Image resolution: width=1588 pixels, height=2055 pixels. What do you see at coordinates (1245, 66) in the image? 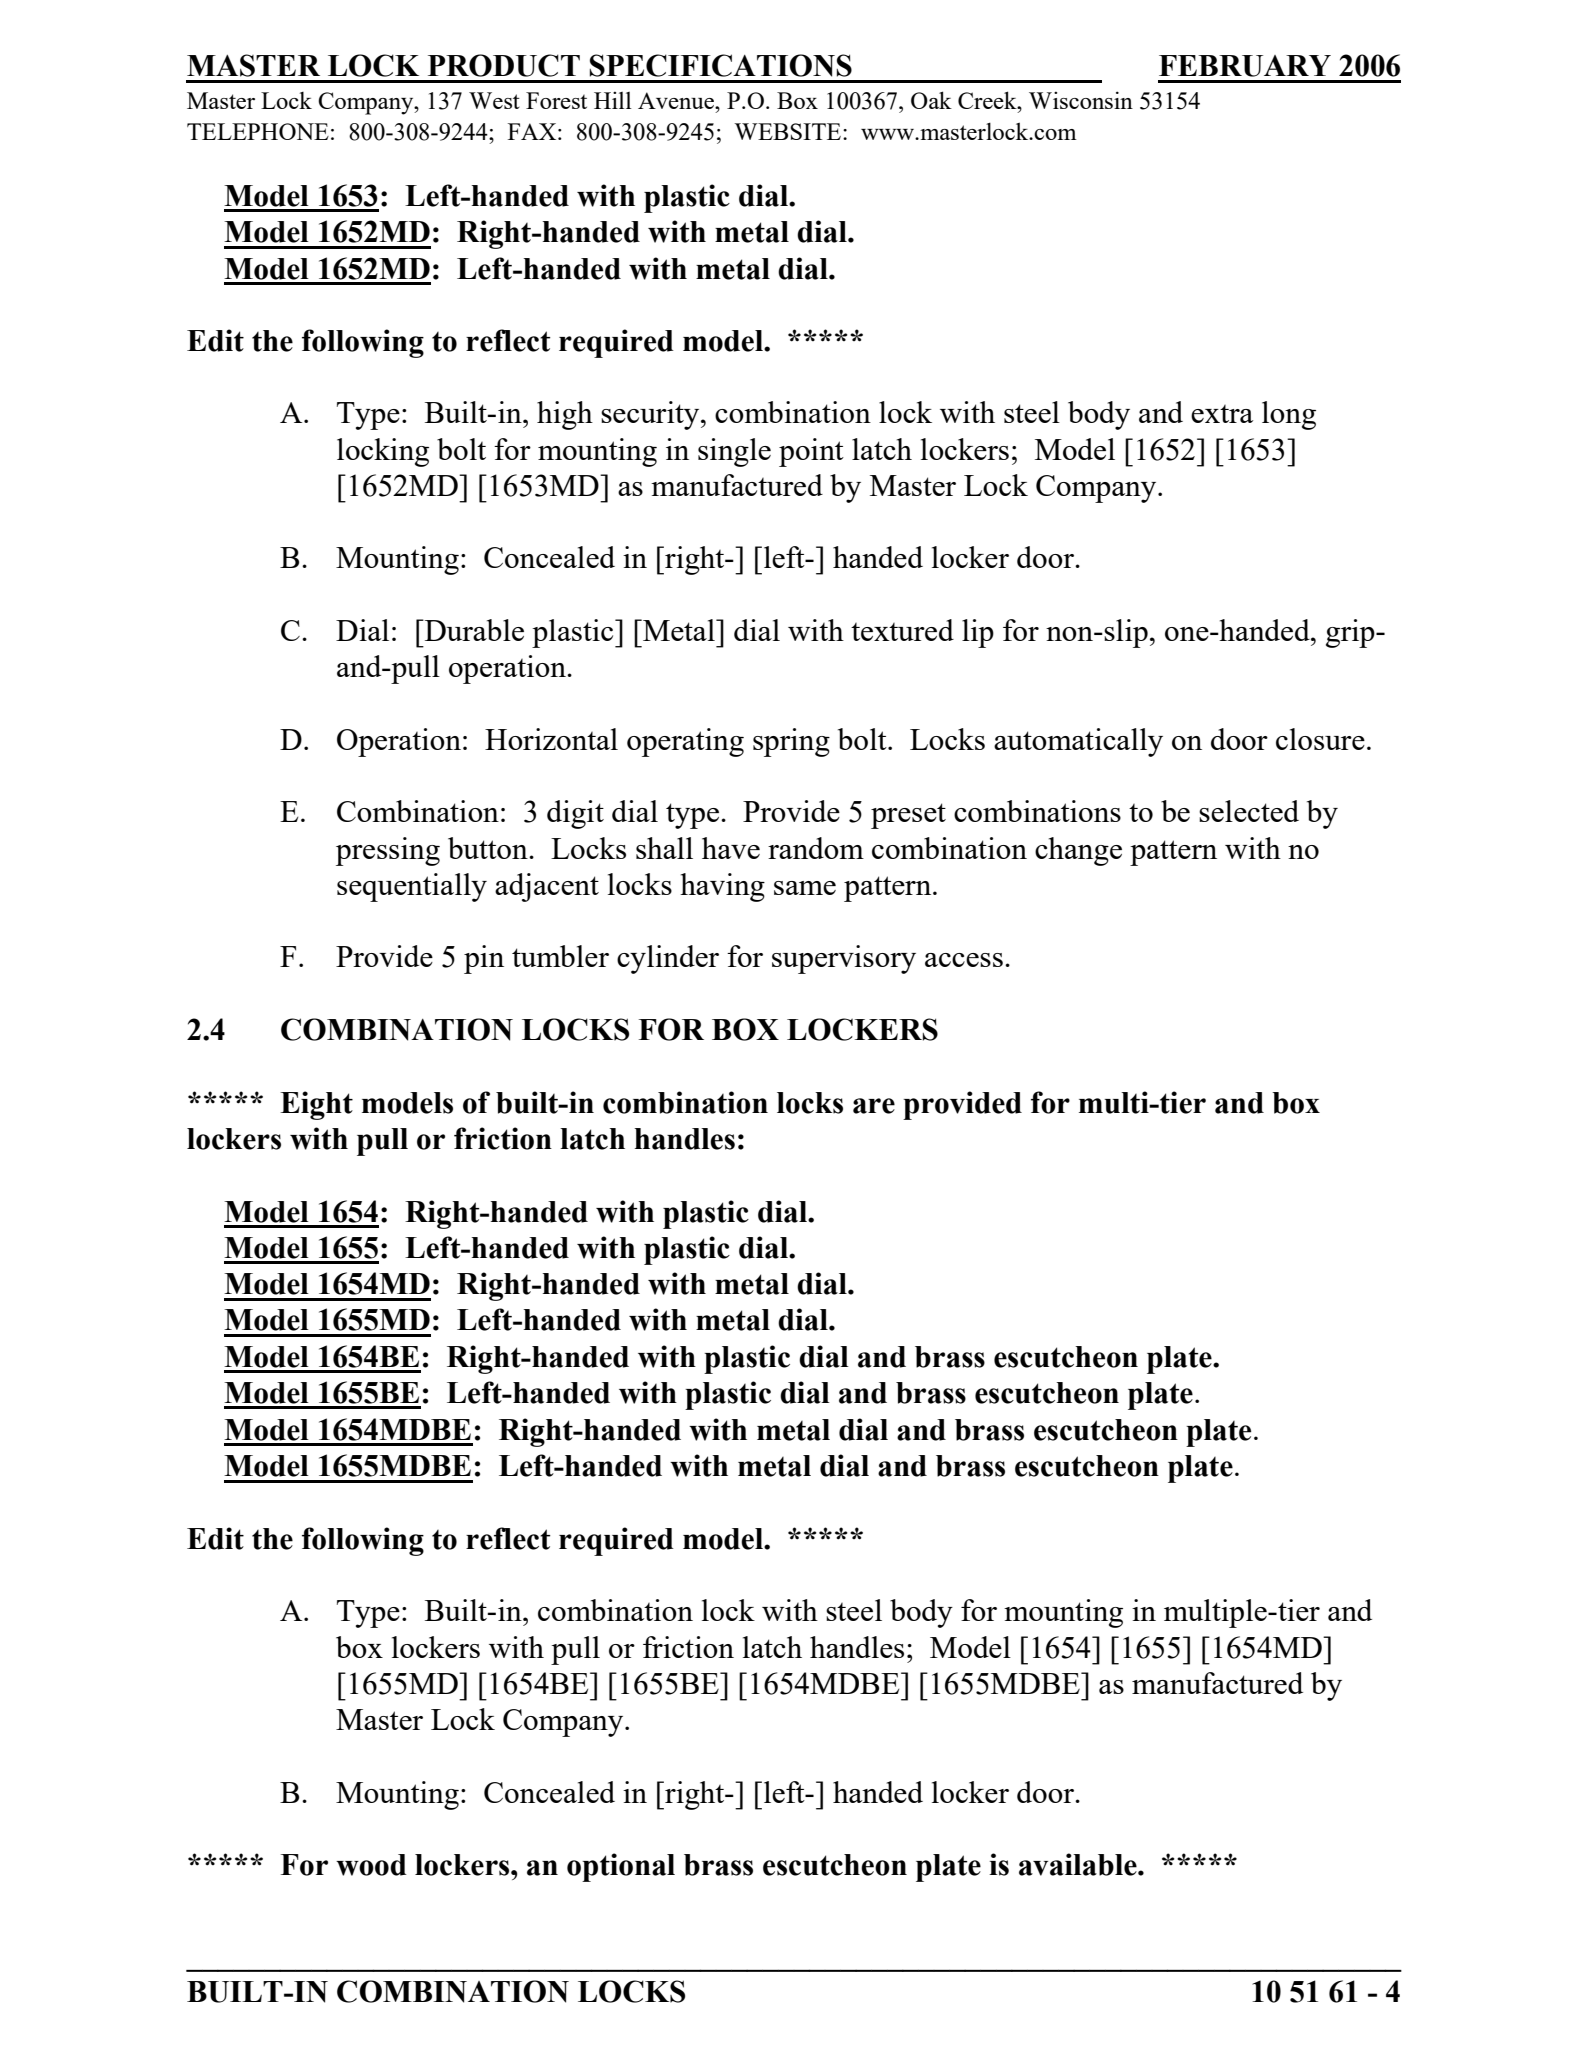
I see `FEBRUARY` at bounding box center [1245, 66].
